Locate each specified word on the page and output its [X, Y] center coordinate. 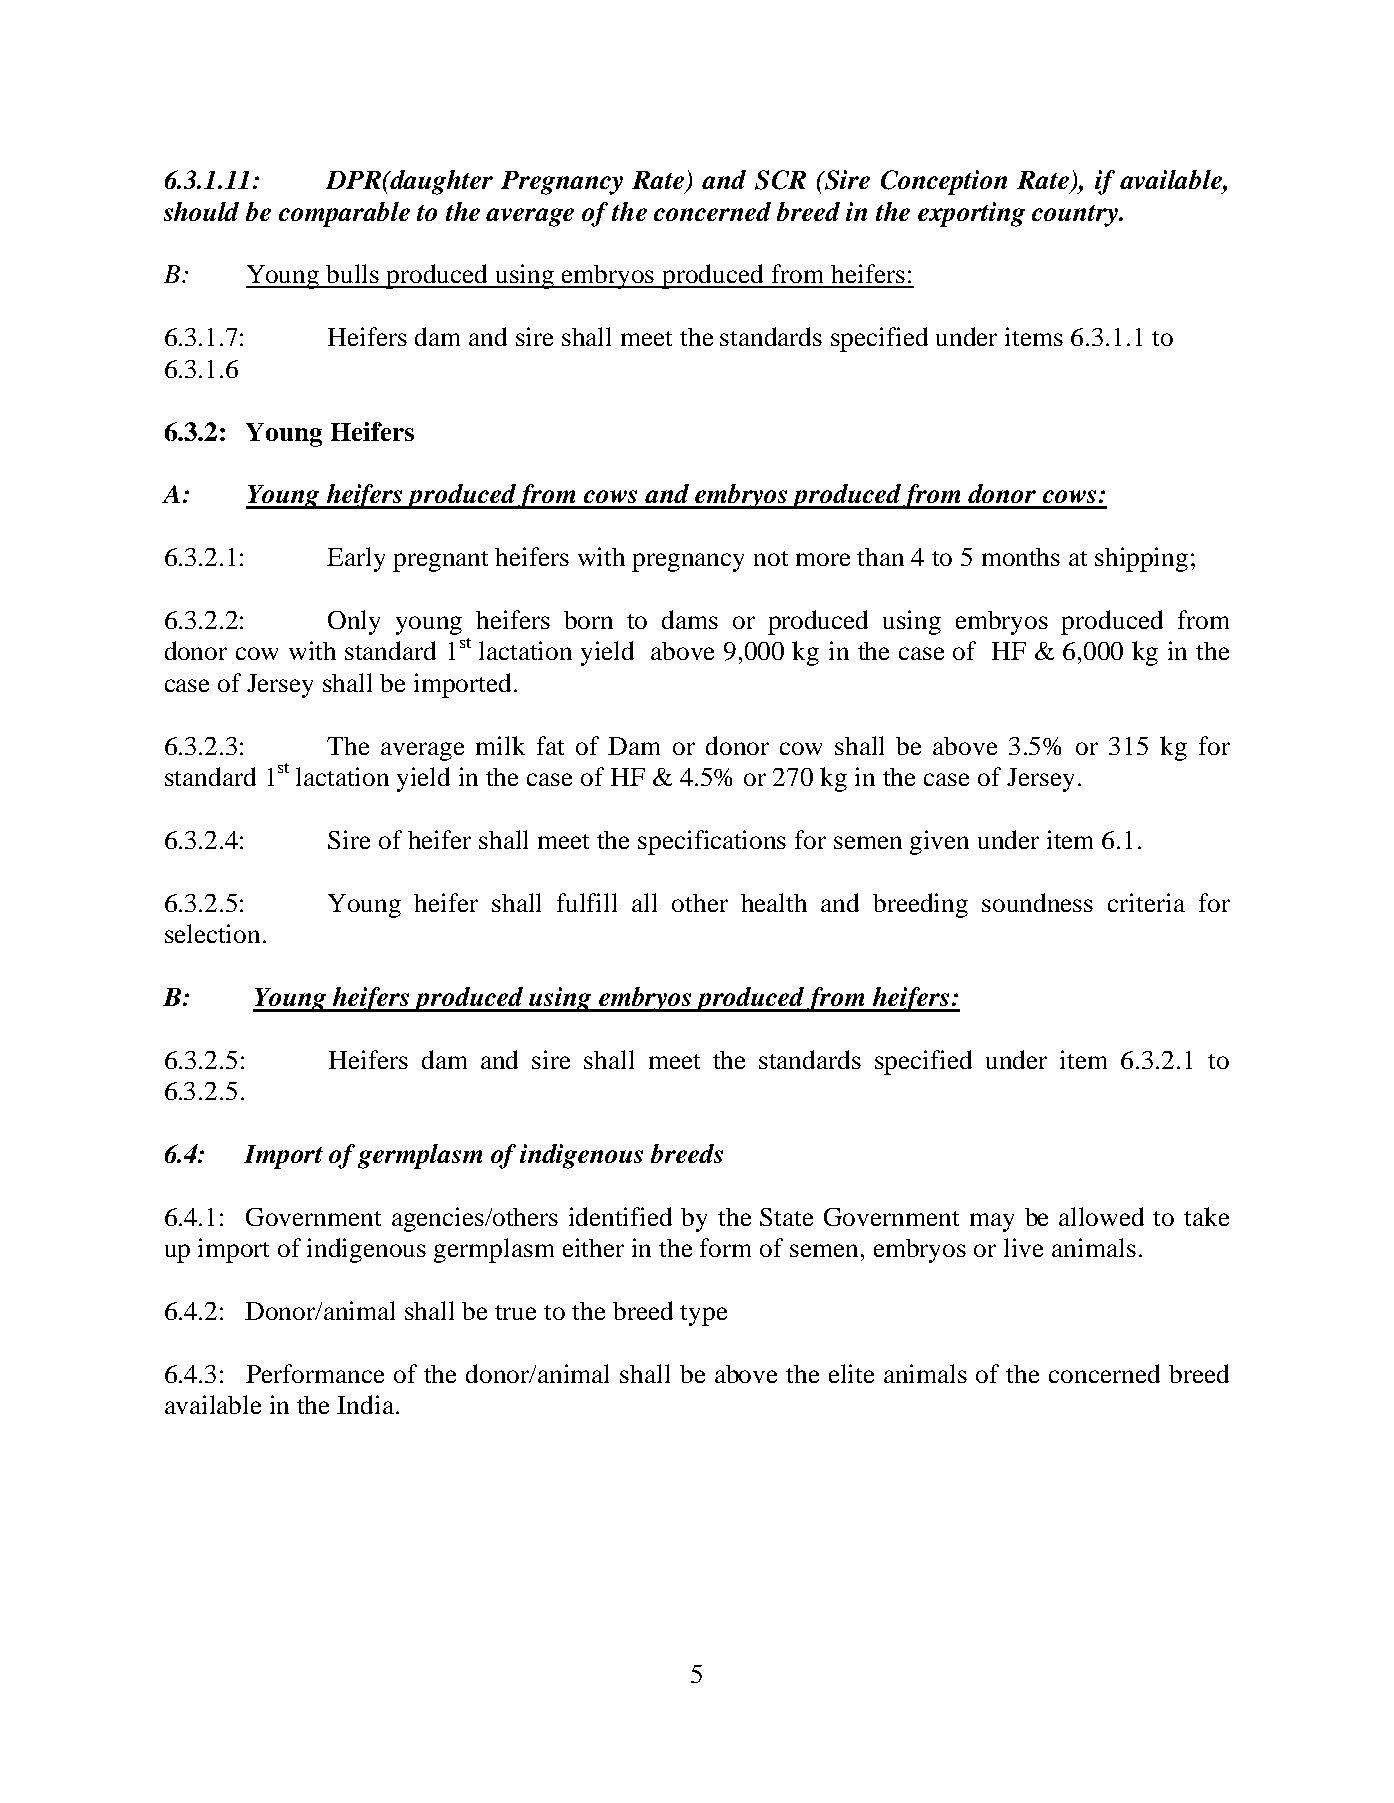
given [939, 842]
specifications [712, 842]
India [365, 1404]
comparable [344, 214]
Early [356, 559]
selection [212, 933]
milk [500, 745]
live [1023, 1247]
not [771, 558]
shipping [1141, 559]
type [703, 1315]
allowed [1101, 1216]
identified [620, 1216]
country [1076, 216]
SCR [780, 180]
